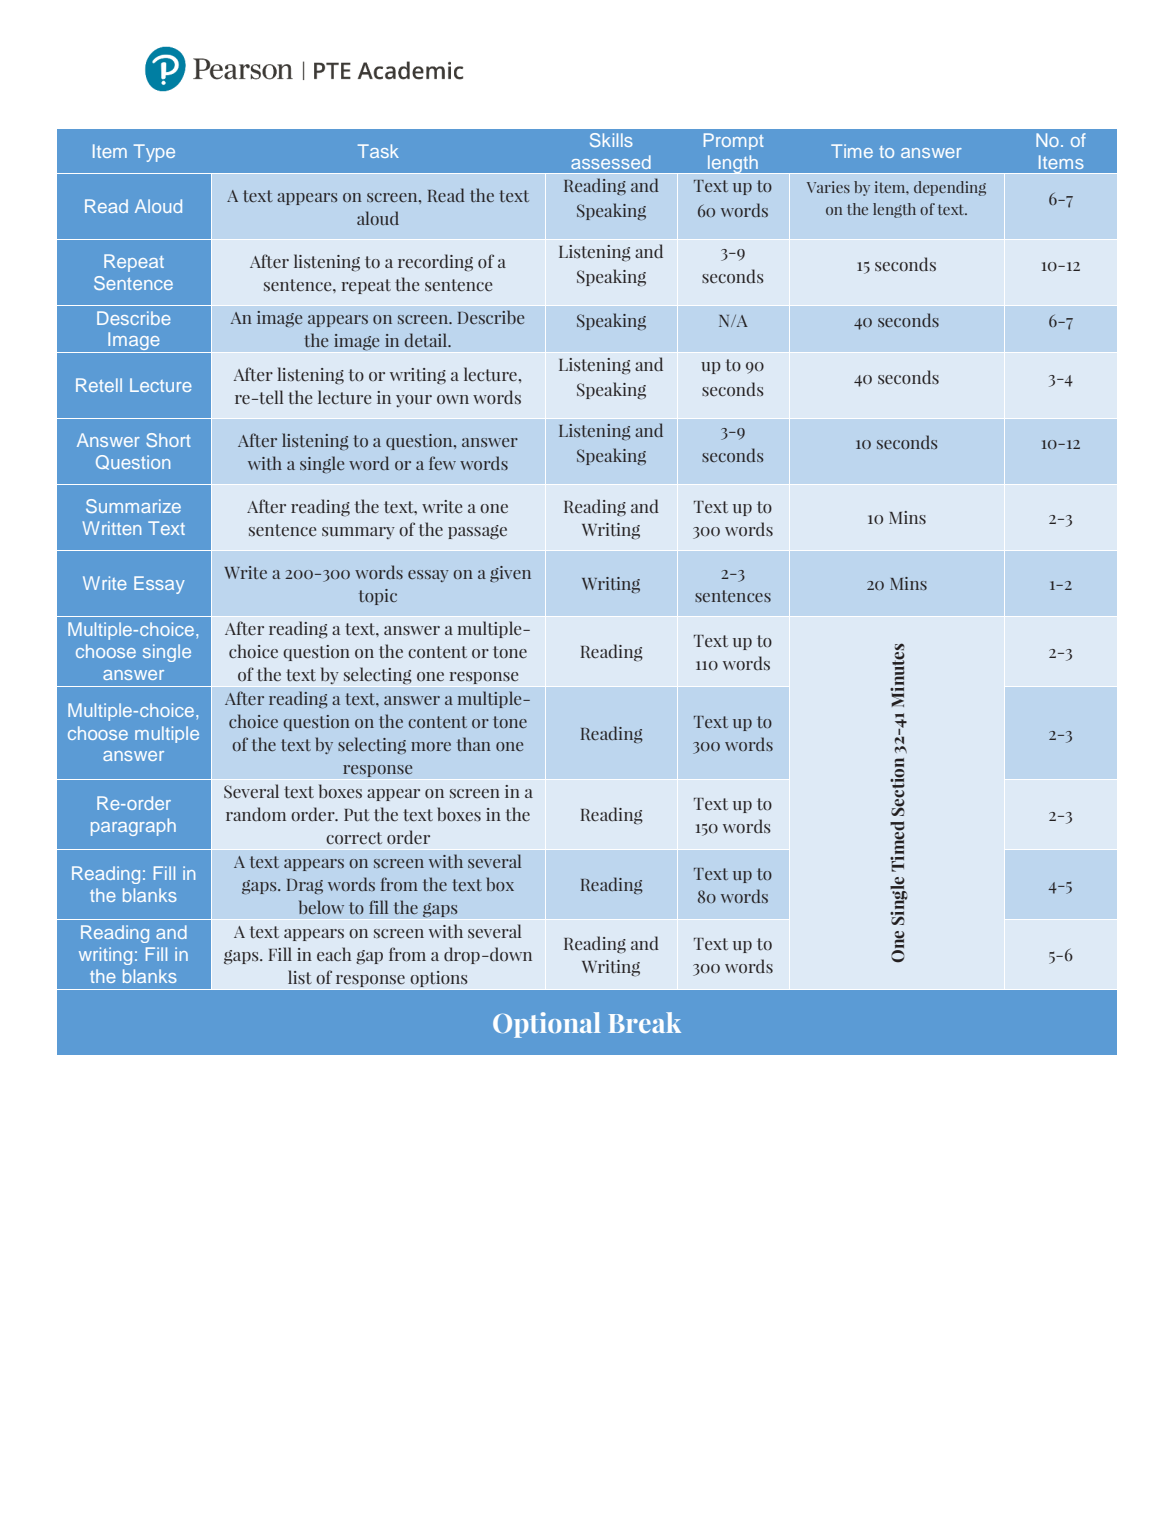 The width and height of the screenshot is (1173, 1518). I want to click on random, so click(256, 814).
